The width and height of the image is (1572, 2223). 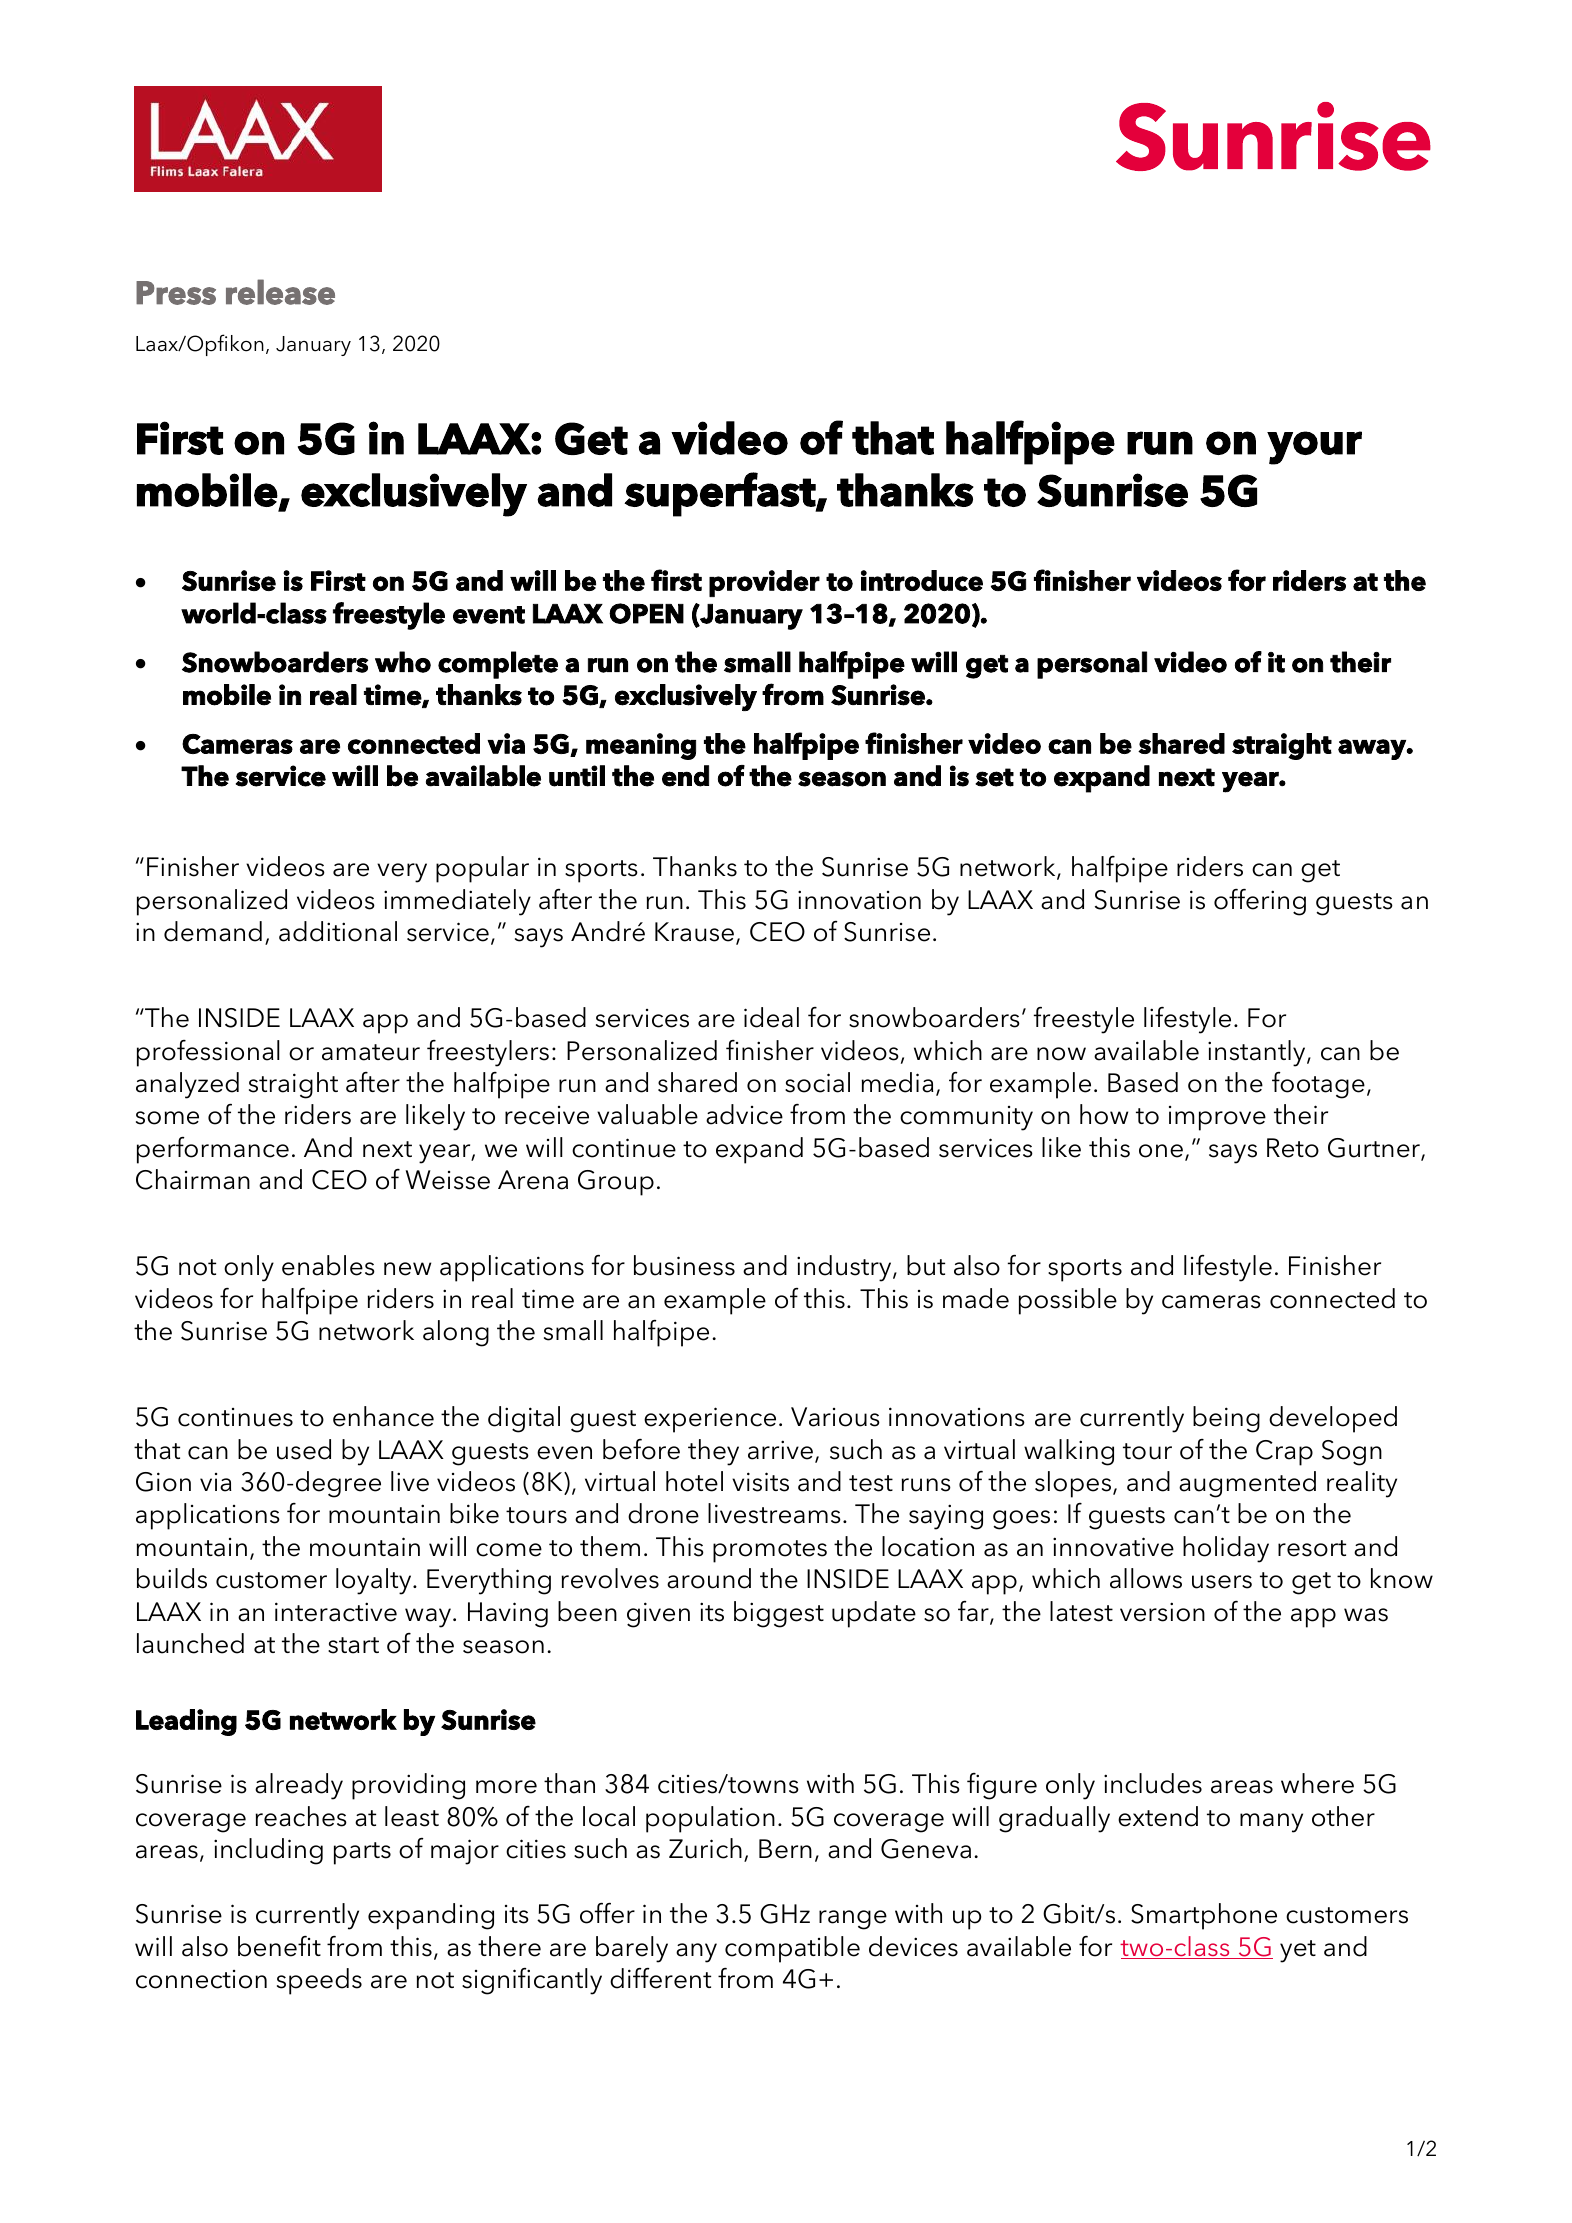 What do you see at coordinates (213, 1150) in the image?
I see `performance` at bounding box center [213, 1150].
